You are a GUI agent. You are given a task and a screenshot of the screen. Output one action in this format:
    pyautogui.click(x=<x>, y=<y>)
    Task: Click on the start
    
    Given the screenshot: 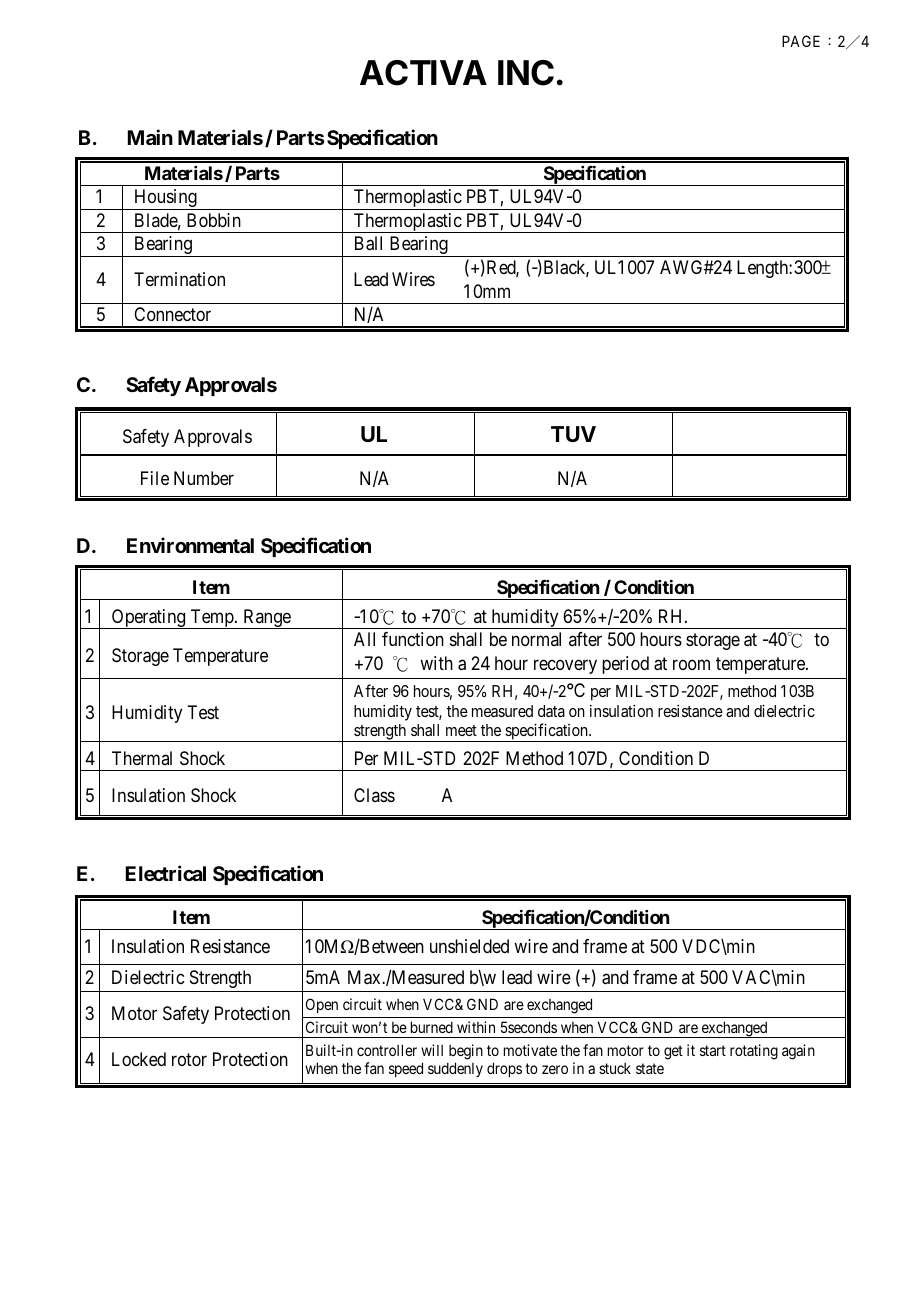 What is the action you would take?
    pyautogui.click(x=713, y=1050)
